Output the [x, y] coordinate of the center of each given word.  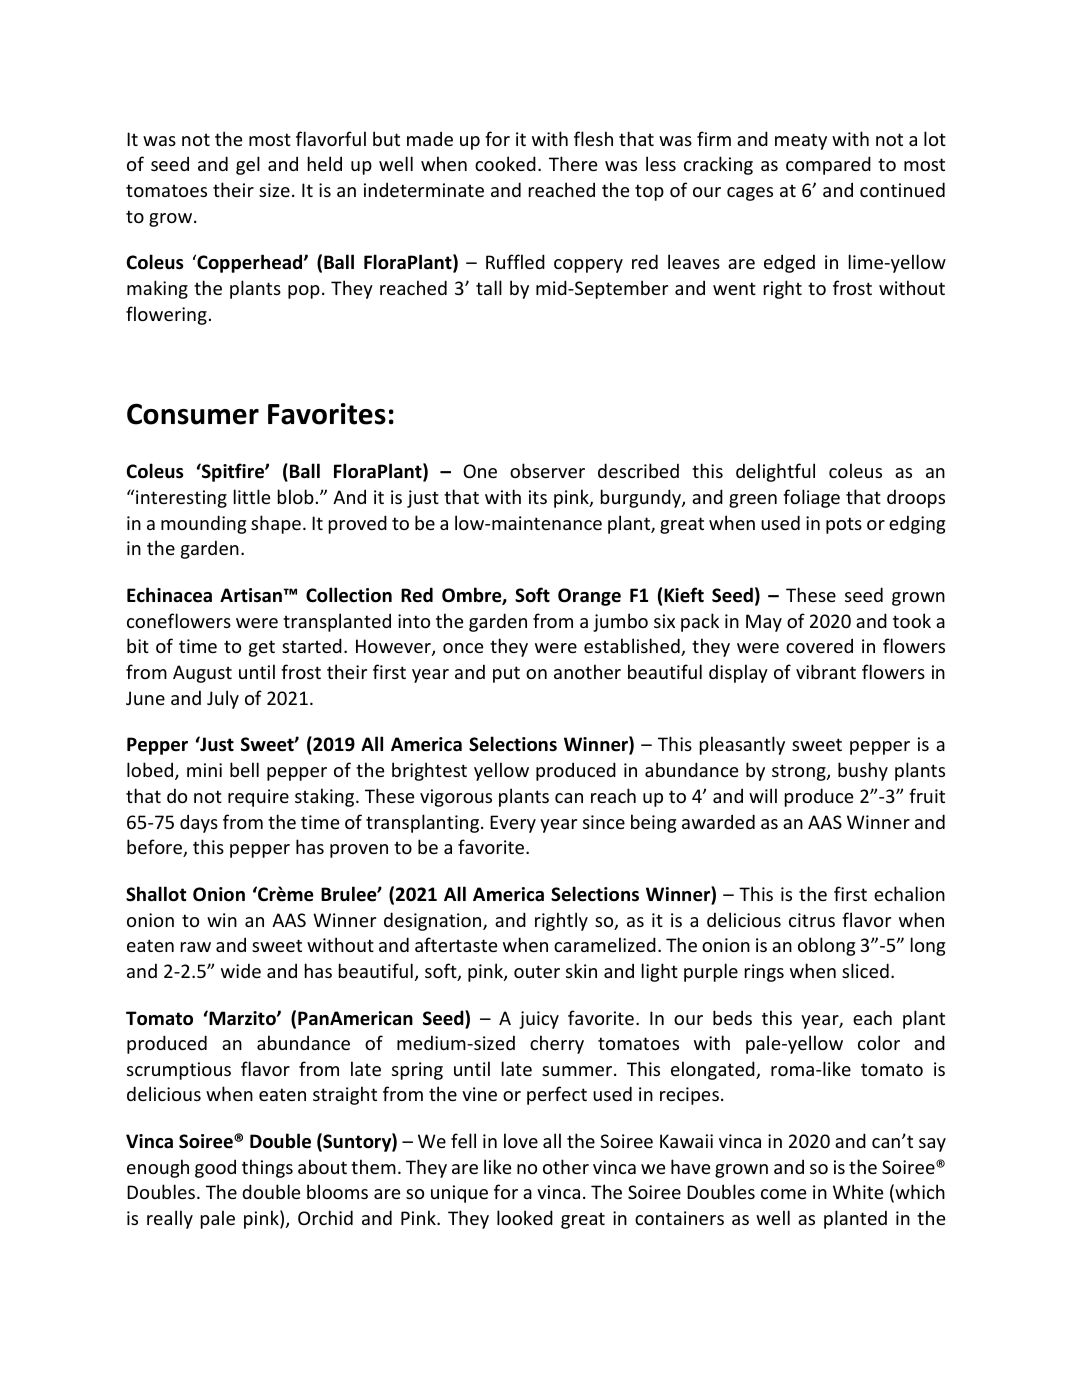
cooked [505, 163]
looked [525, 1217]
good [215, 1168]
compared [828, 165]
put [506, 674]
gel [248, 165]
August [202, 674]
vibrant [826, 671]
